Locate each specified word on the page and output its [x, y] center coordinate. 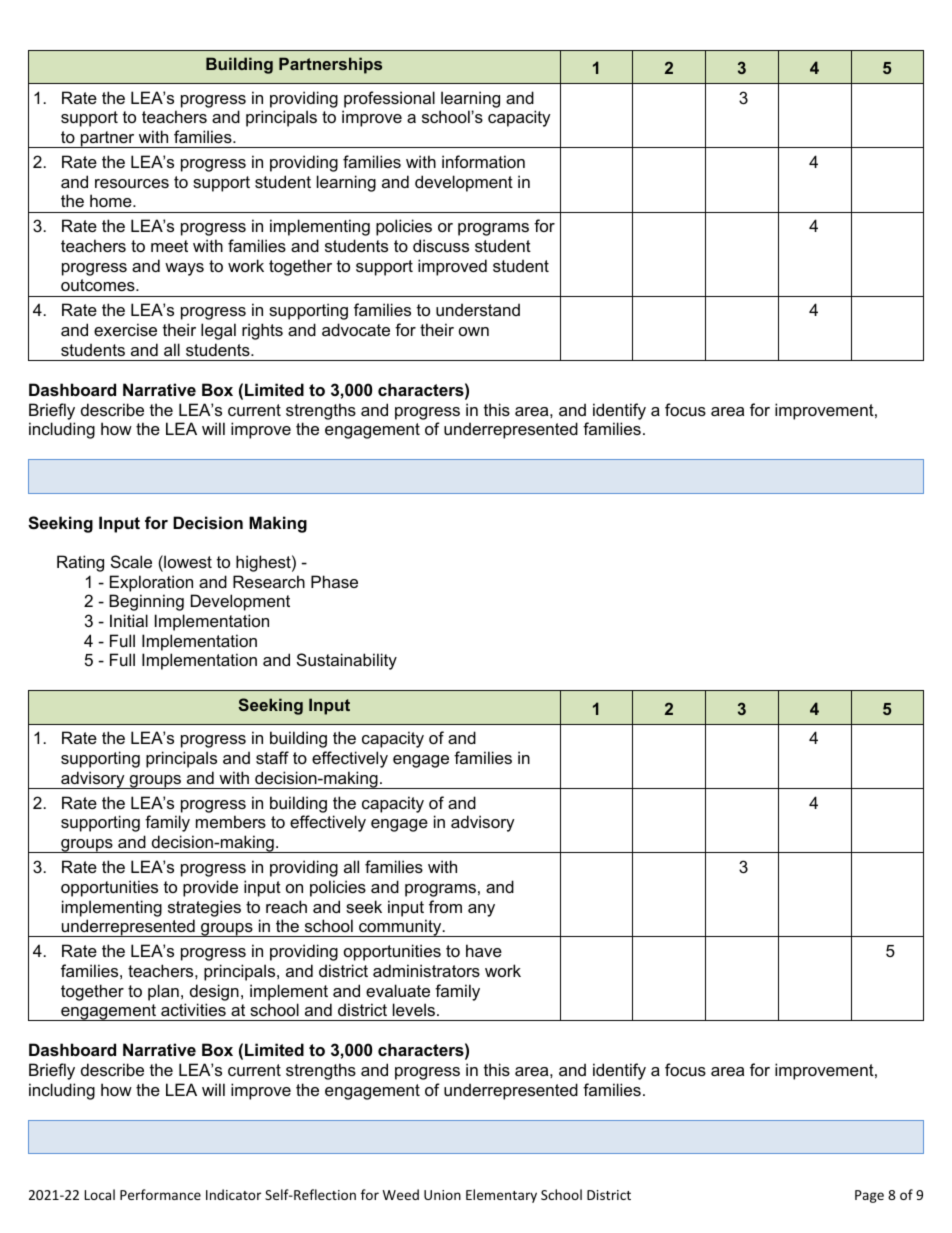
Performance [160, 1194]
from [445, 906]
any [481, 910]
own [474, 331]
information [483, 161]
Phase [334, 581]
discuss [441, 245]
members [231, 821]
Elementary [501, 1196]
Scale [131, 561]
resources [132, 183]
